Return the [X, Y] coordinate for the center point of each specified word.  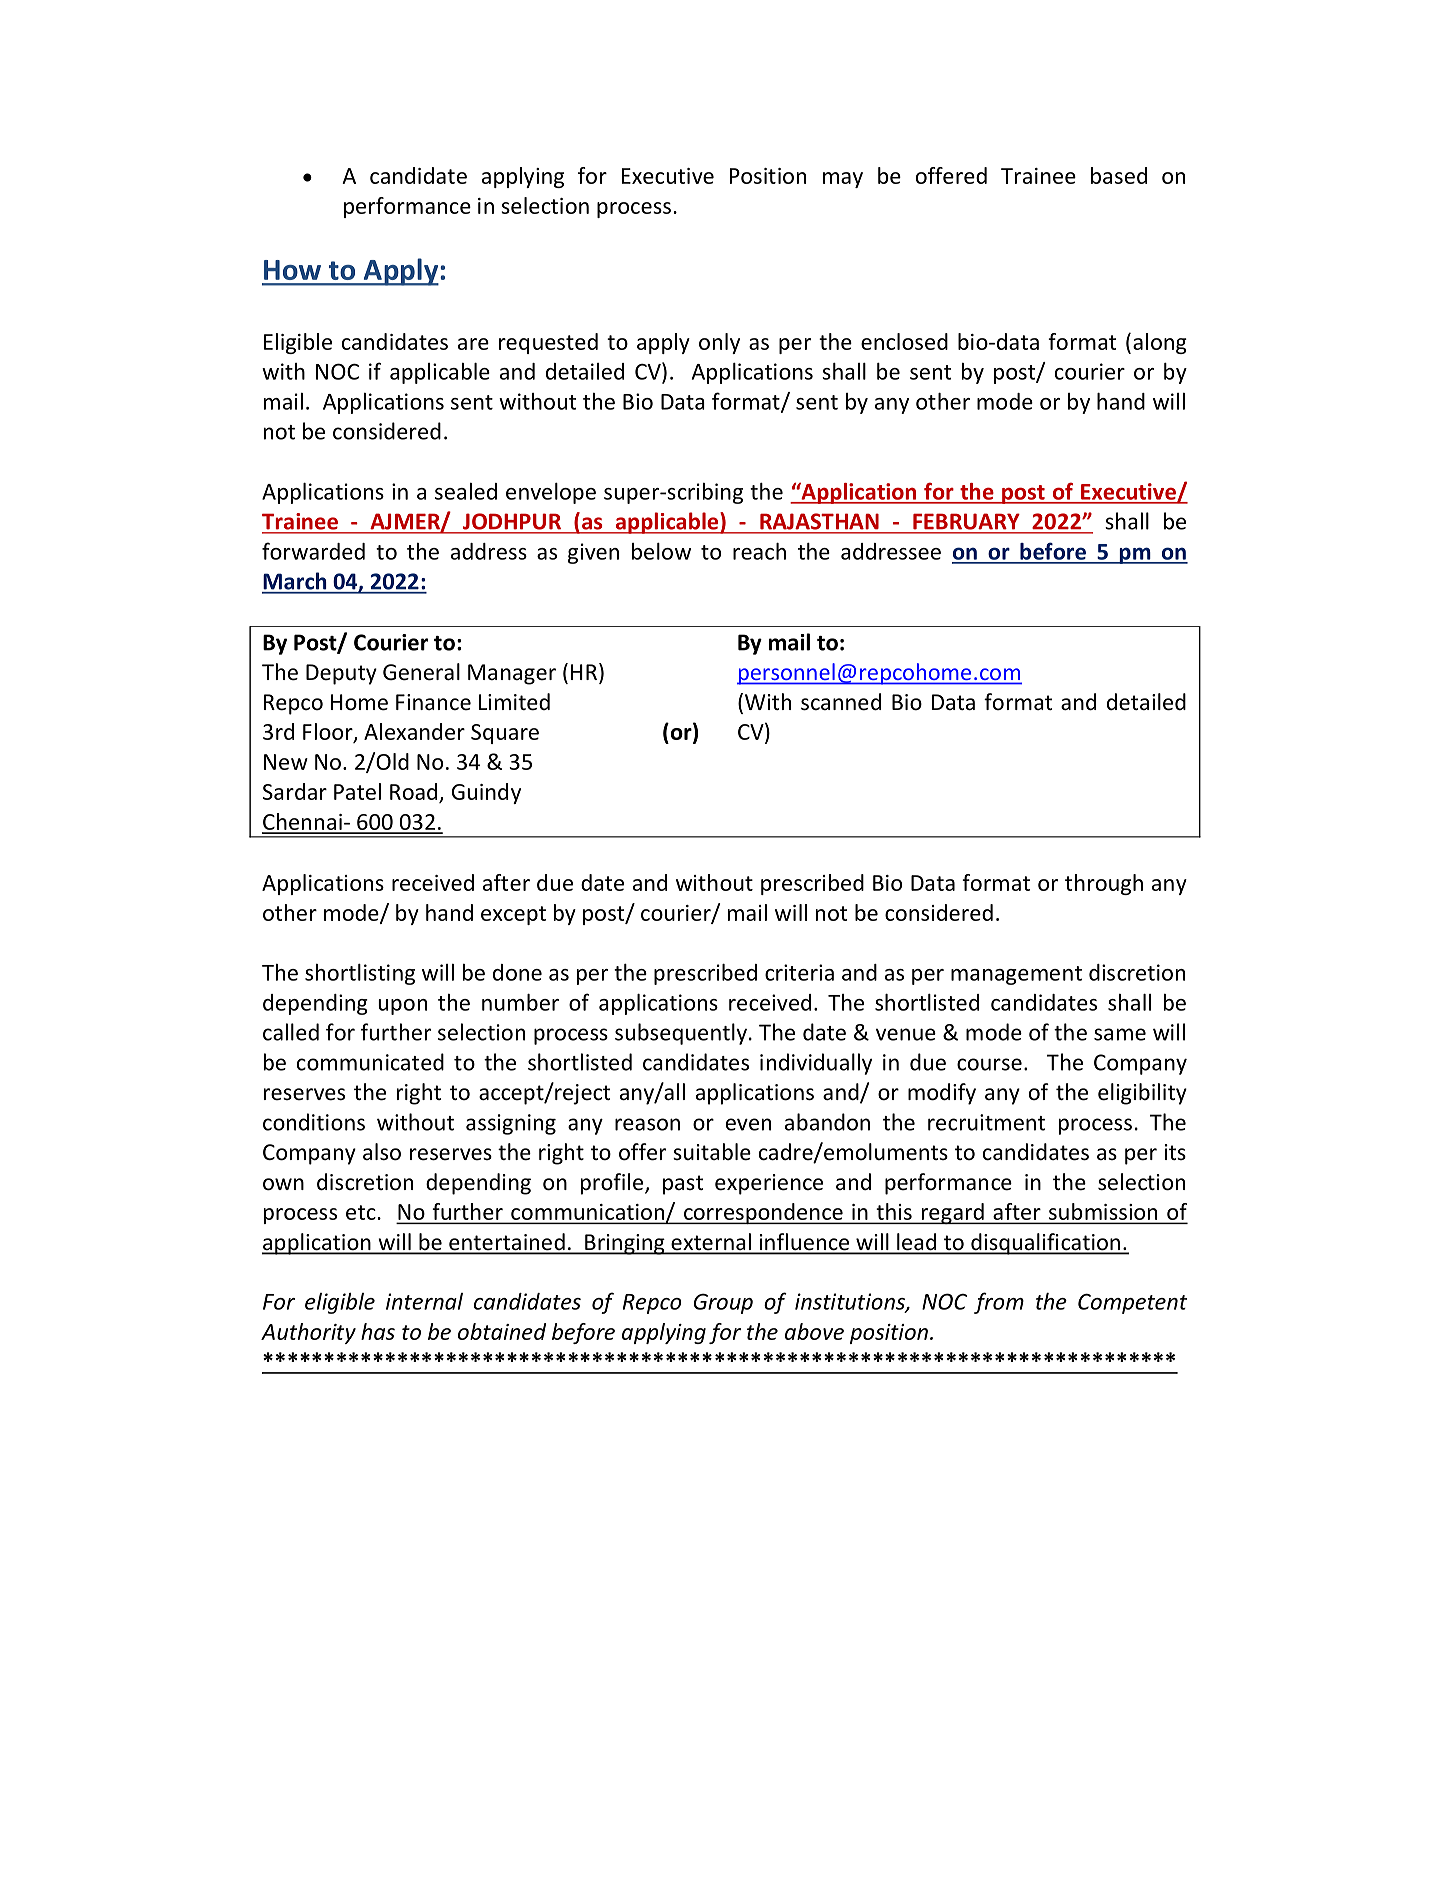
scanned [841, 702]
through [1104, 884]
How [292, 270]
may [843, 180]
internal [424, 1301]
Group [723, 1303]
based [1119, 175]
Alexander [414, 731]
